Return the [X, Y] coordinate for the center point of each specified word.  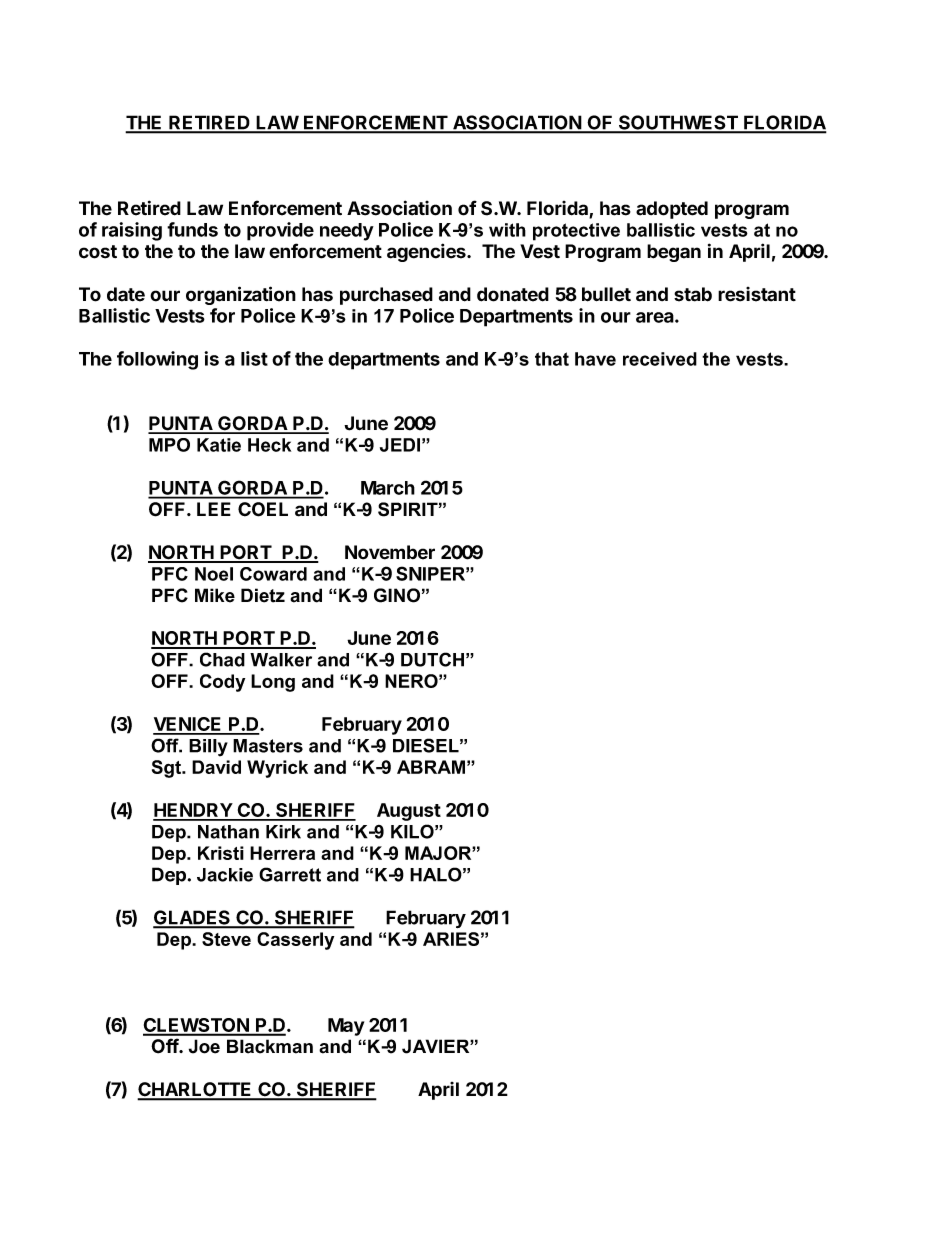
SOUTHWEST [678, 123]
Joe [204, 1046]
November [390, 552]
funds [192, 229]
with [507, 230]
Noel [214, 574]
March [388, 488]
